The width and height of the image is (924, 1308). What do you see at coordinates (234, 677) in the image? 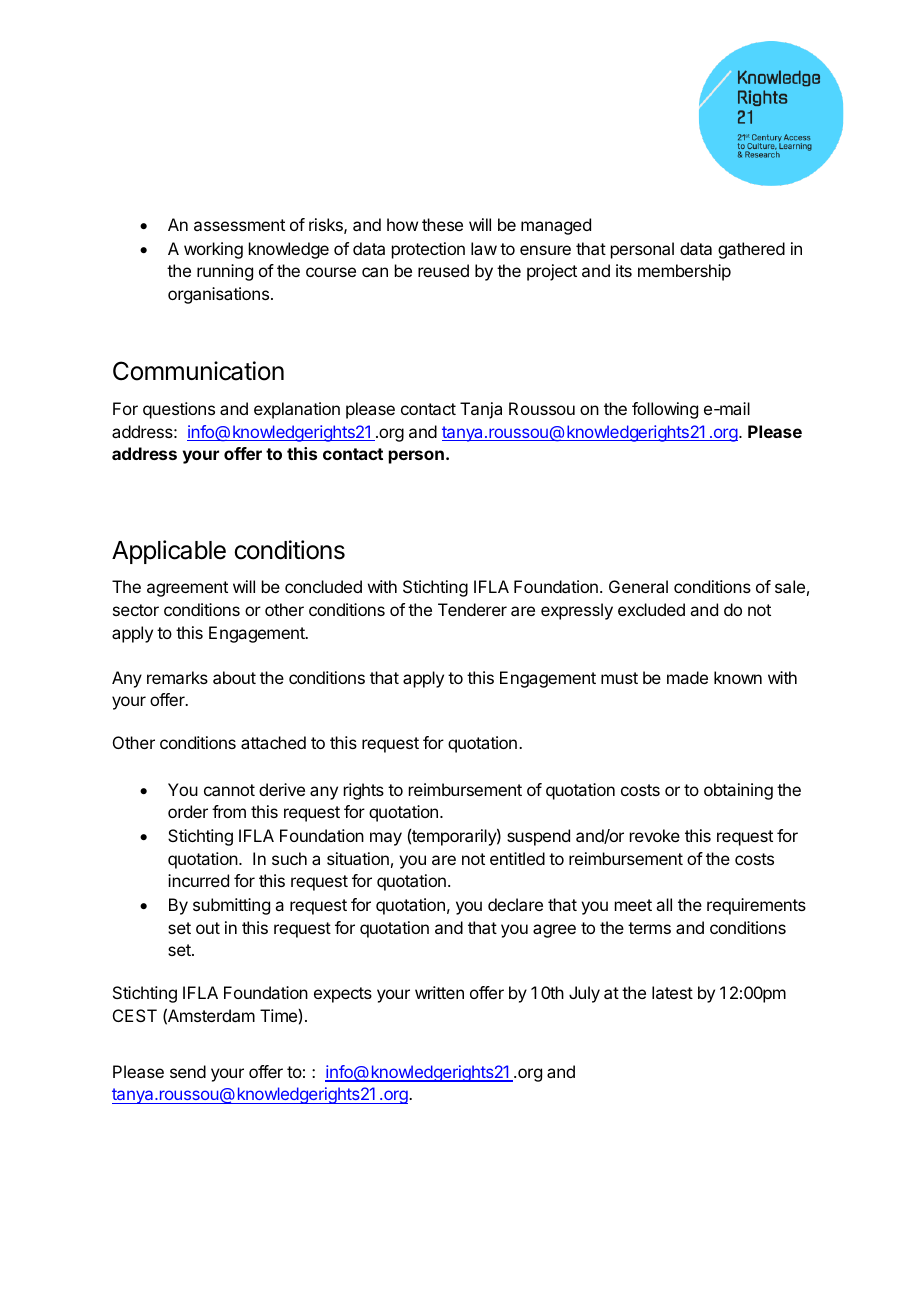
I see `about` at bounding box center [234, 677].
